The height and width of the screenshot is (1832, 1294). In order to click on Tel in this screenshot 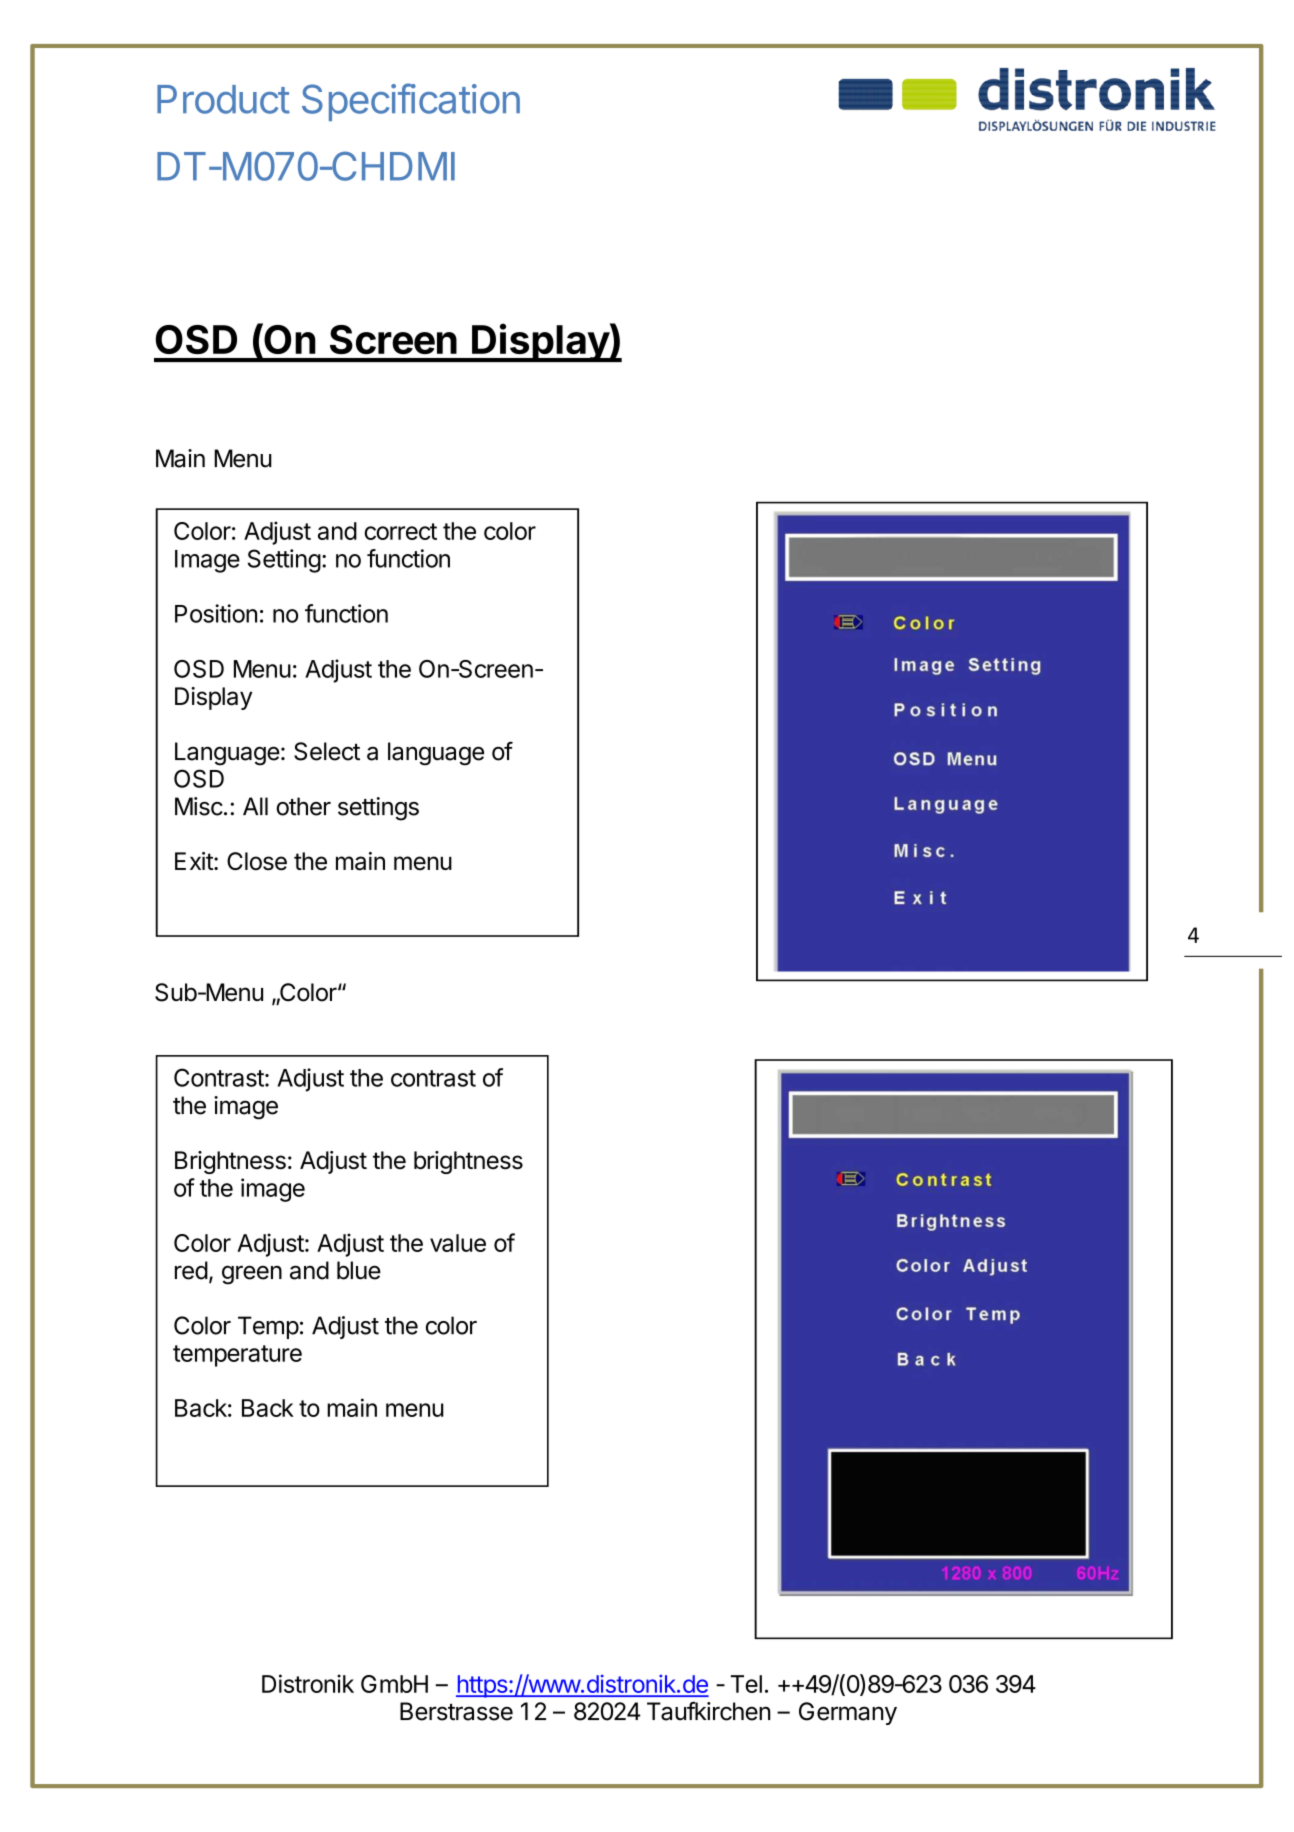, I will do `click(746, 1684)`.
